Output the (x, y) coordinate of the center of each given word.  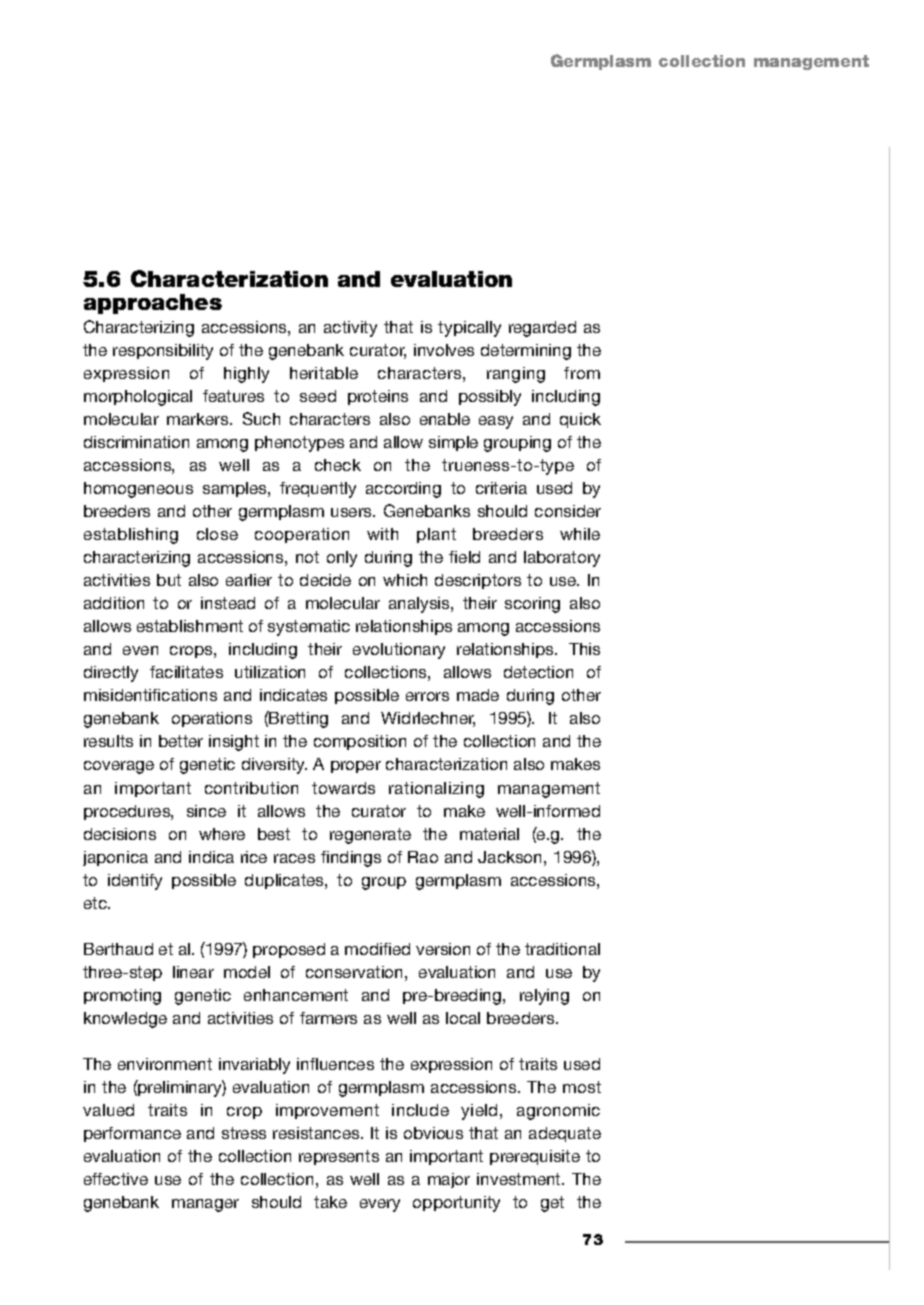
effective (116, 1179)
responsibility (163, 352)
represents (339, 1157)
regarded (542, 329)
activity (350, 329)
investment (520, 1179)
